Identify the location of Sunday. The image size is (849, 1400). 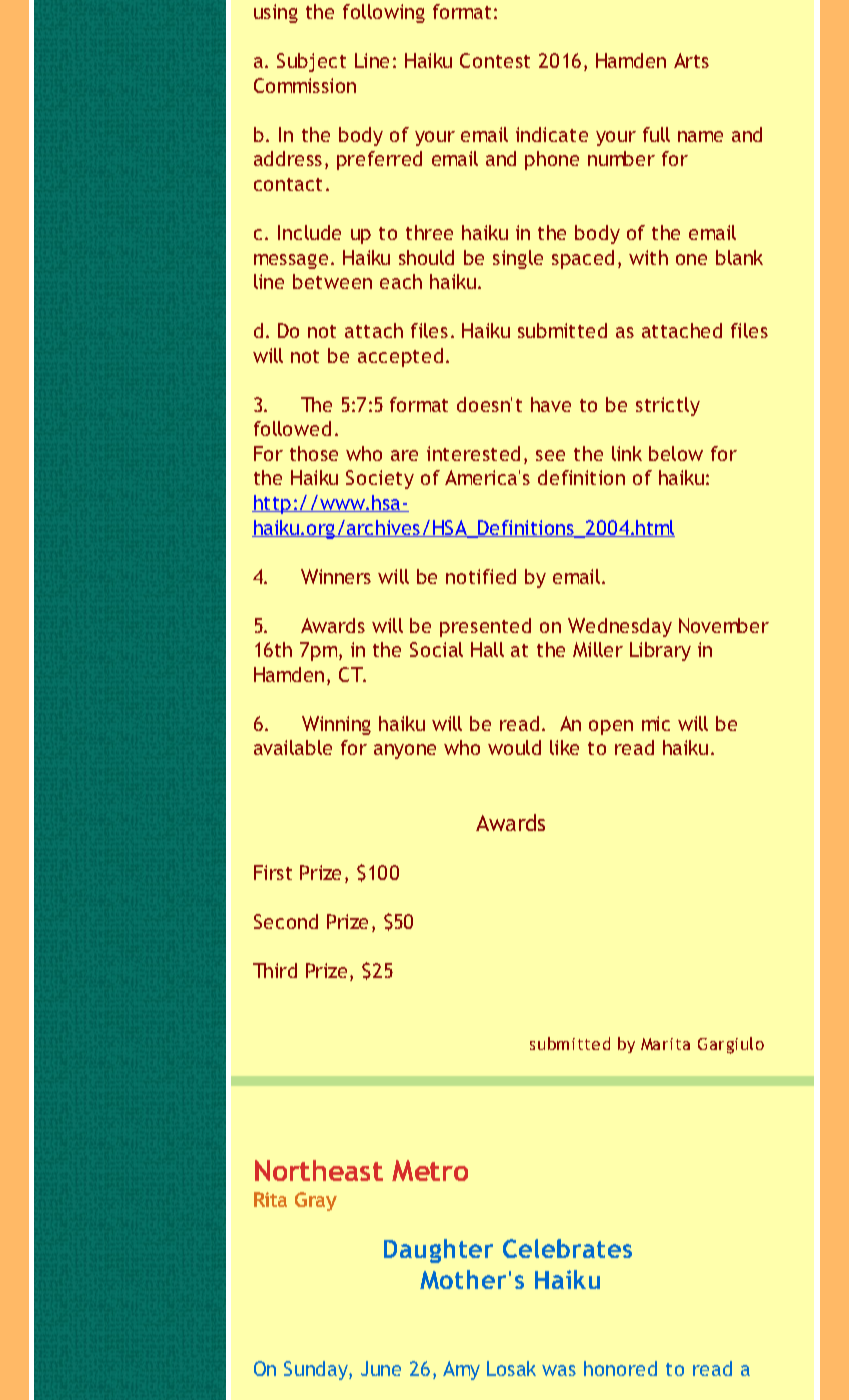
(317, 1370).
